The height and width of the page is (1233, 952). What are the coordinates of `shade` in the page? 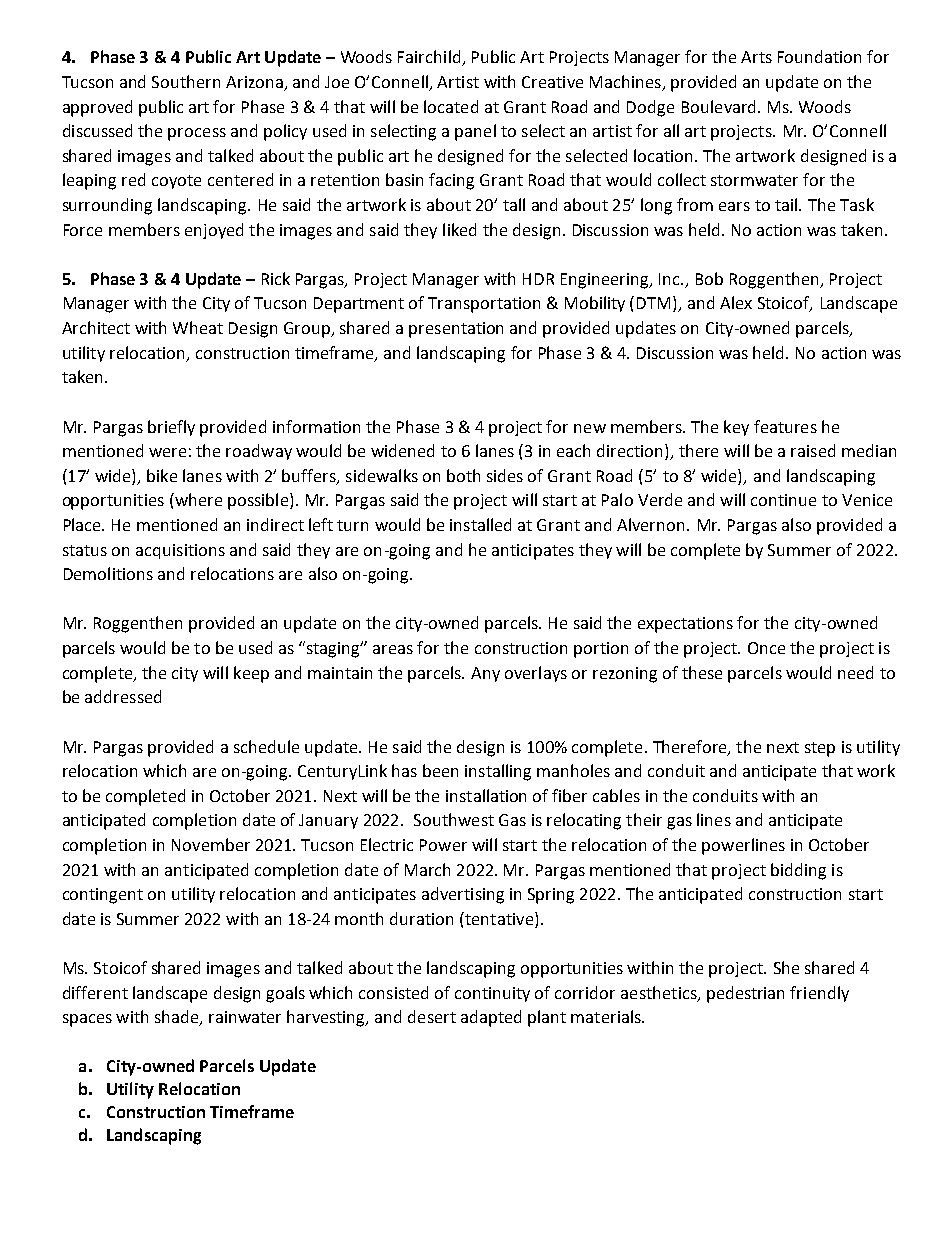 It's located at (178, 1018).
